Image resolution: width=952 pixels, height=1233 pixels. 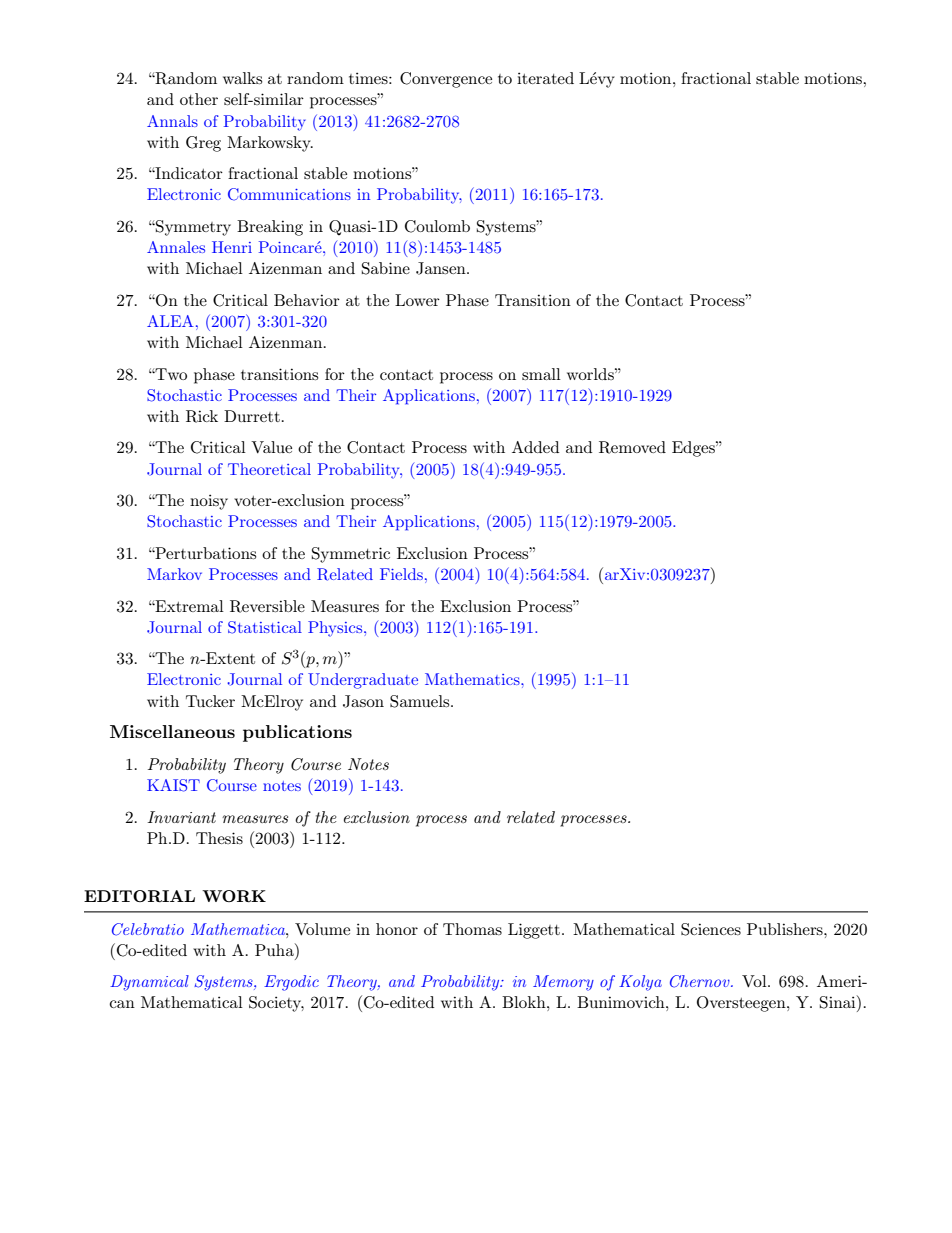 What do you see at coordinates (446, 80) in the document?
I see `Convergence` at bounding box center [446, 80].
